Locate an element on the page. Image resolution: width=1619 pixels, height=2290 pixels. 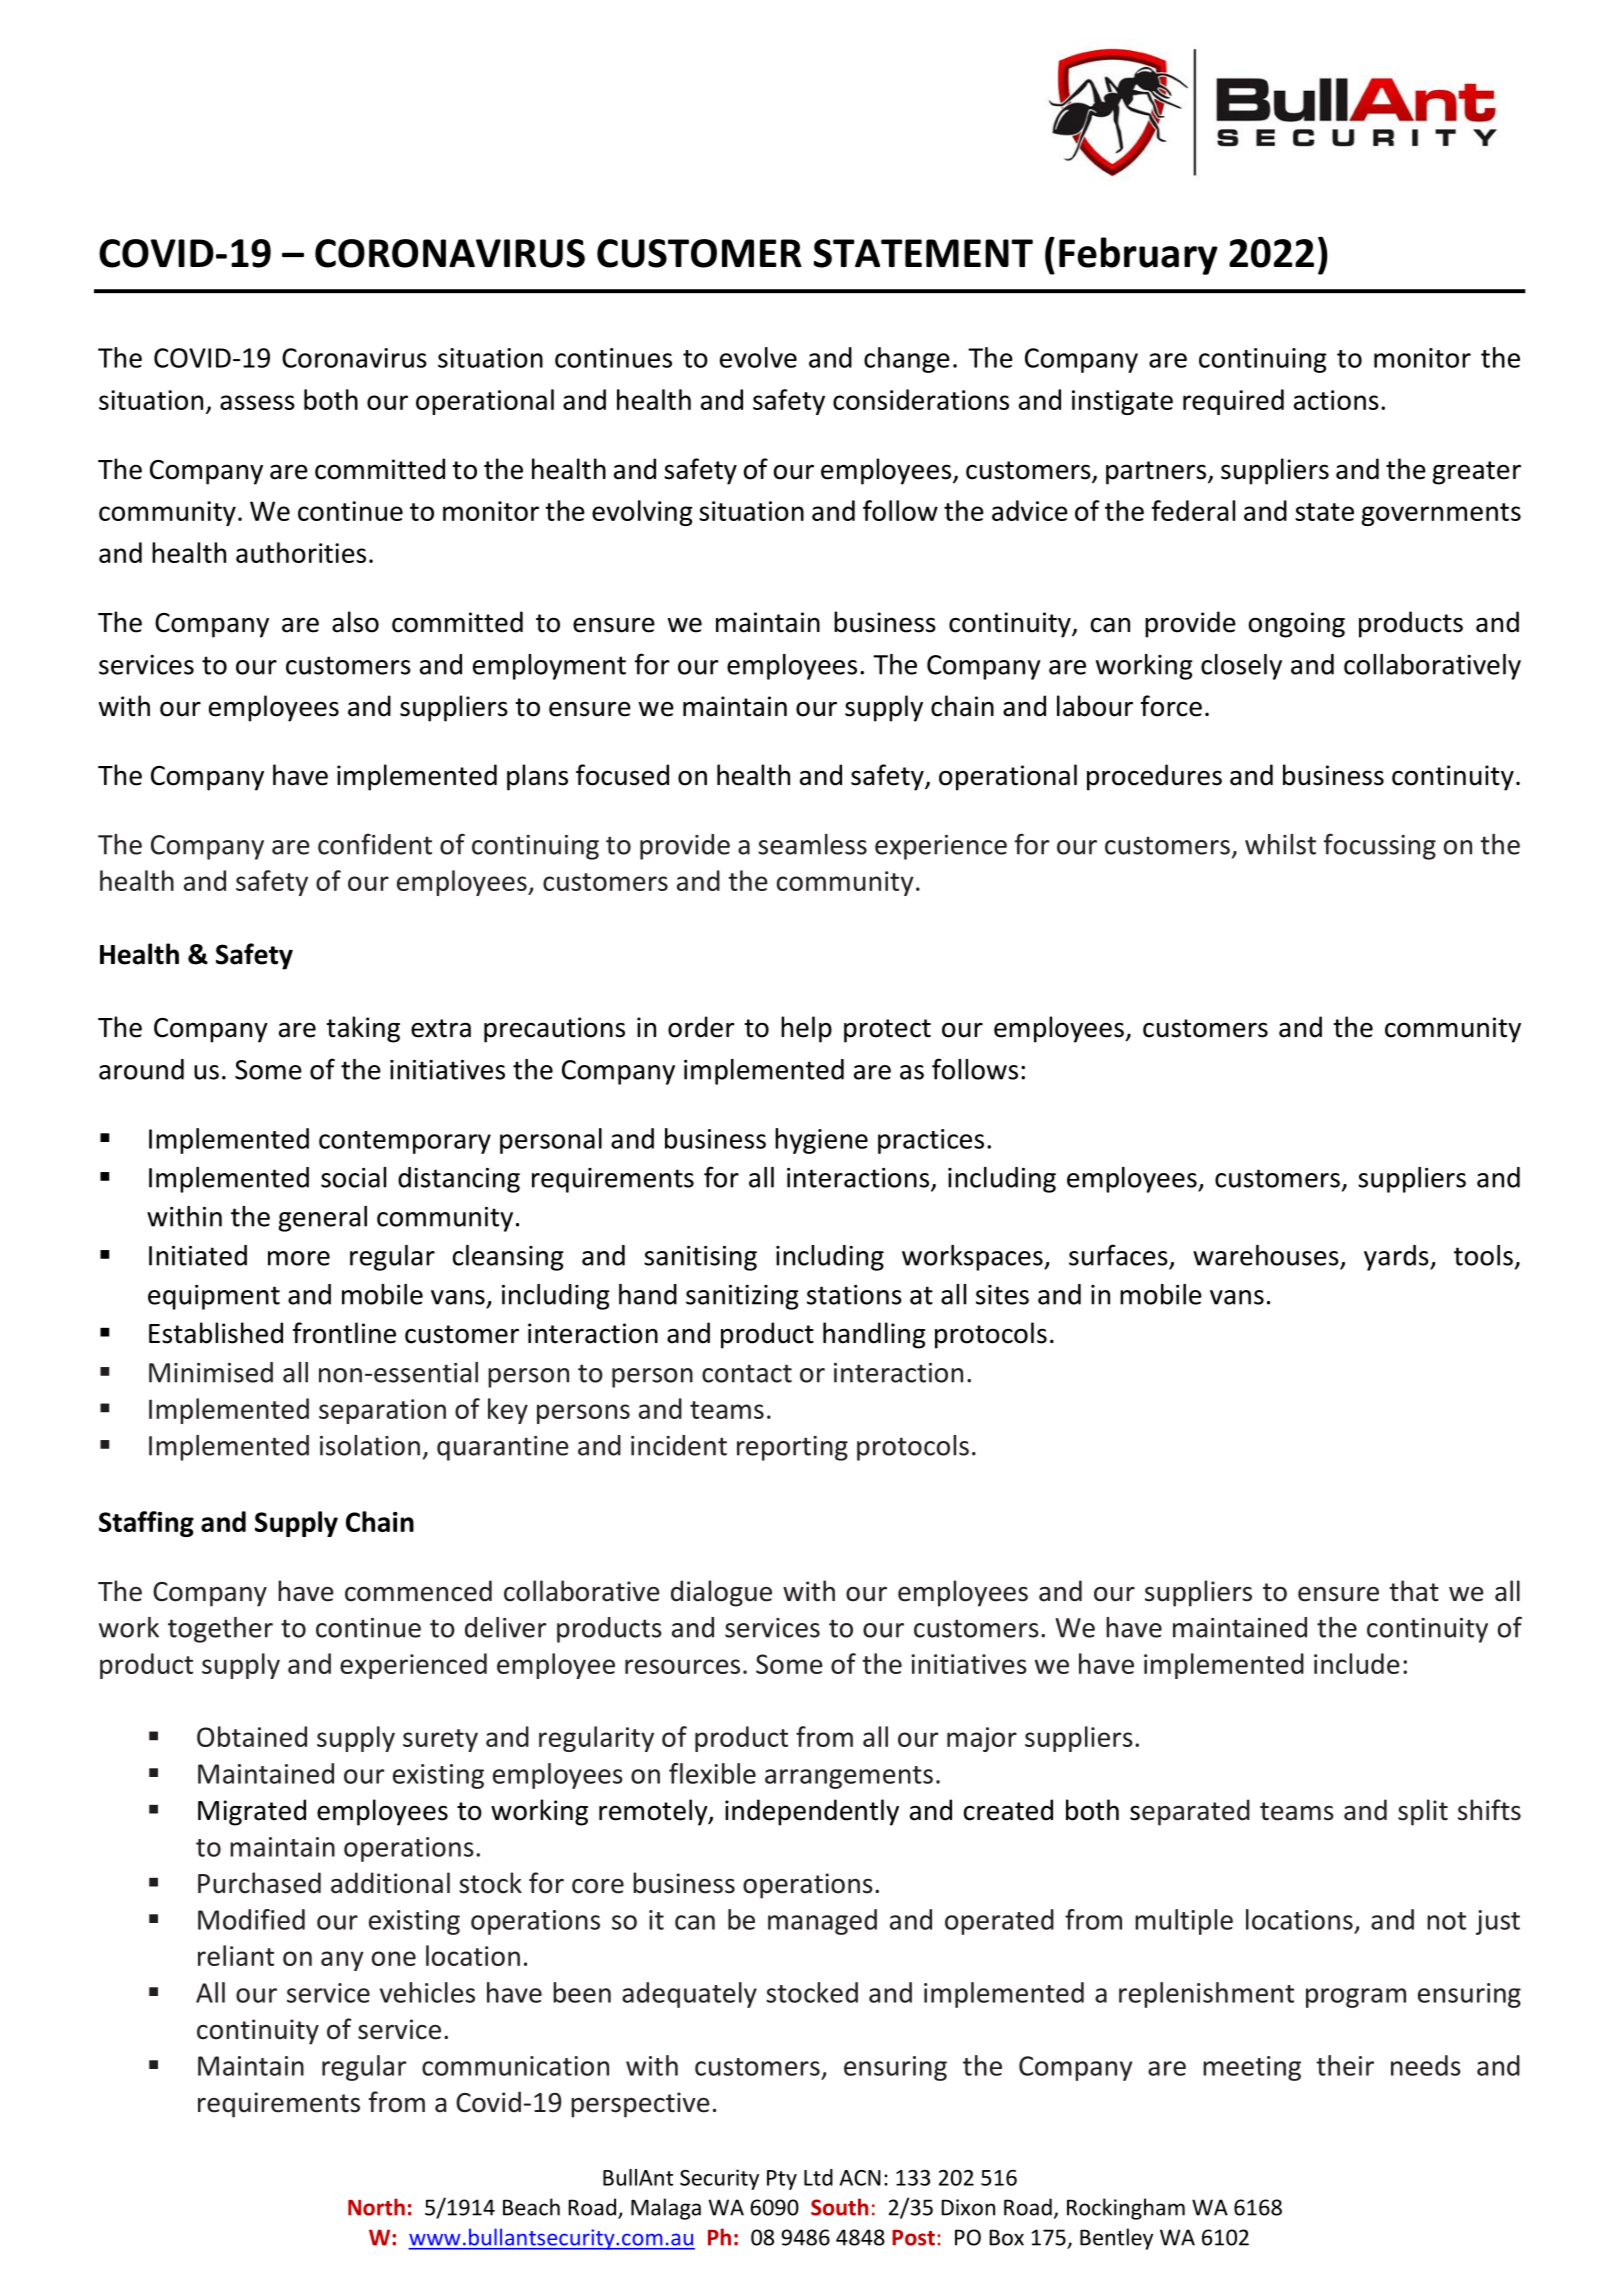
help is located at coordinates (806, 1029).
